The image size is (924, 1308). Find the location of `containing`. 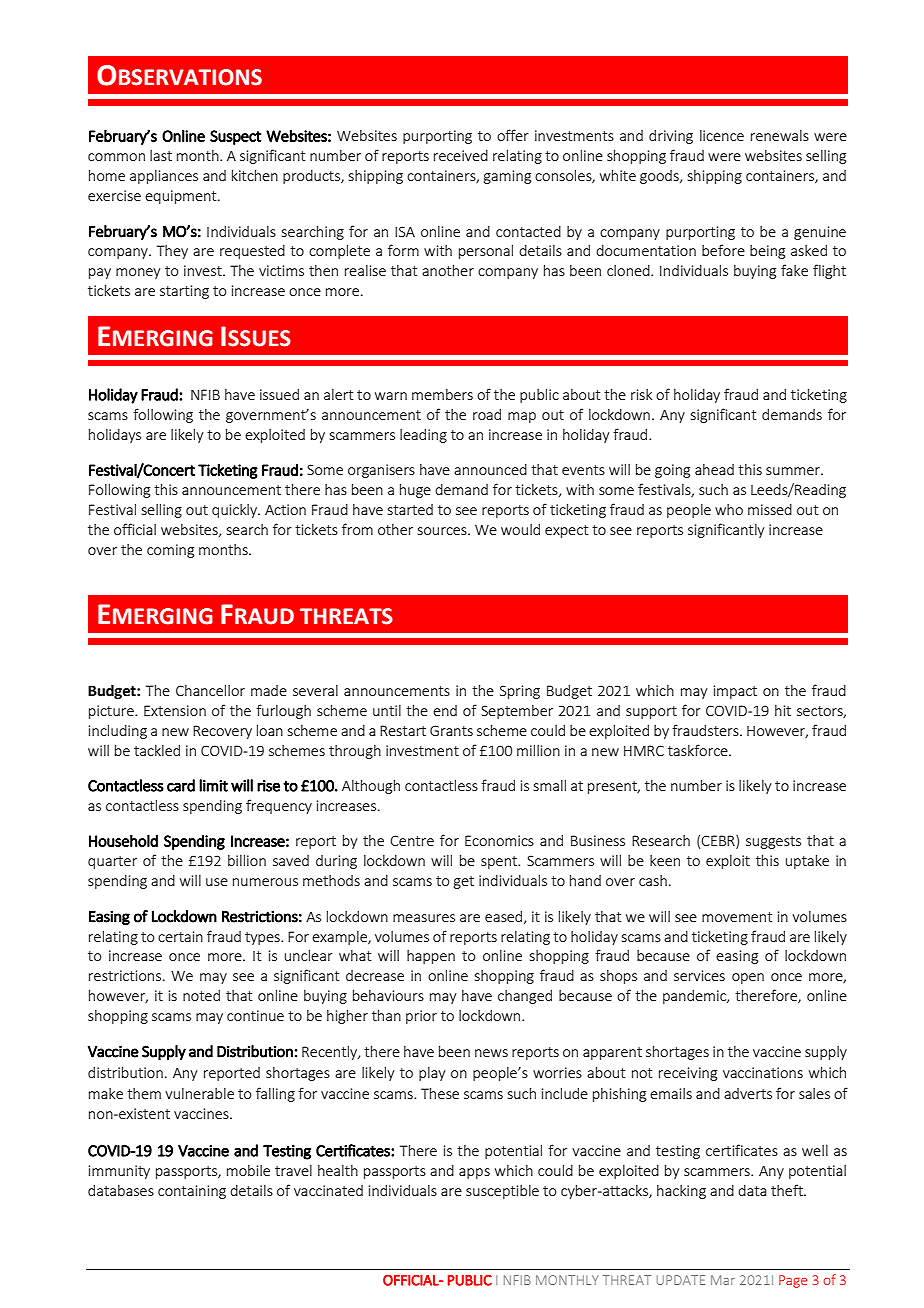

containing is located at coordinates (192, 1192).
